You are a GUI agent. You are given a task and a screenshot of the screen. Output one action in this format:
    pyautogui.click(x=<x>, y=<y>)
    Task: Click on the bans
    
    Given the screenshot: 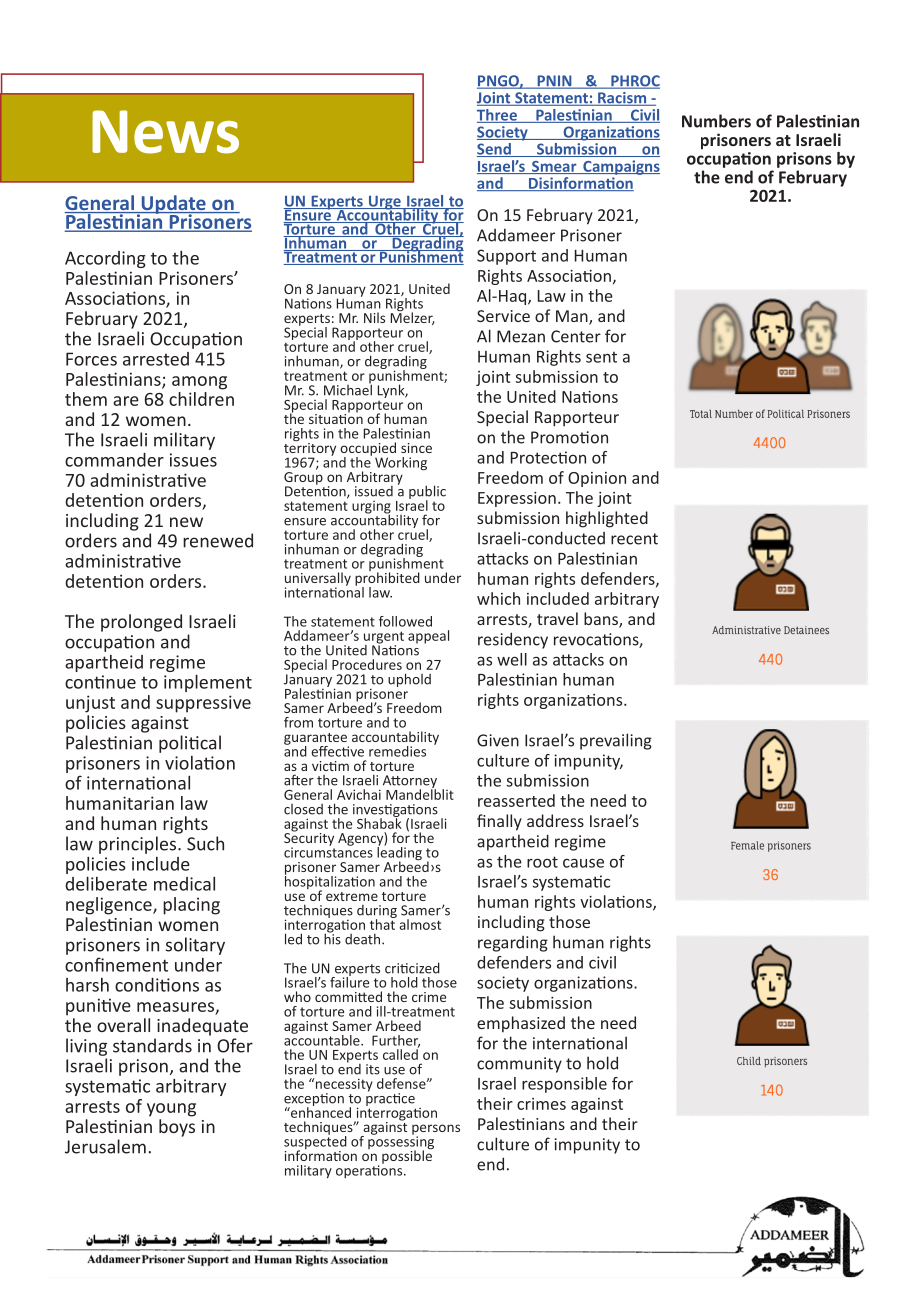 What is the action you would take?
    pyautogui.click(x=602, y=620)
